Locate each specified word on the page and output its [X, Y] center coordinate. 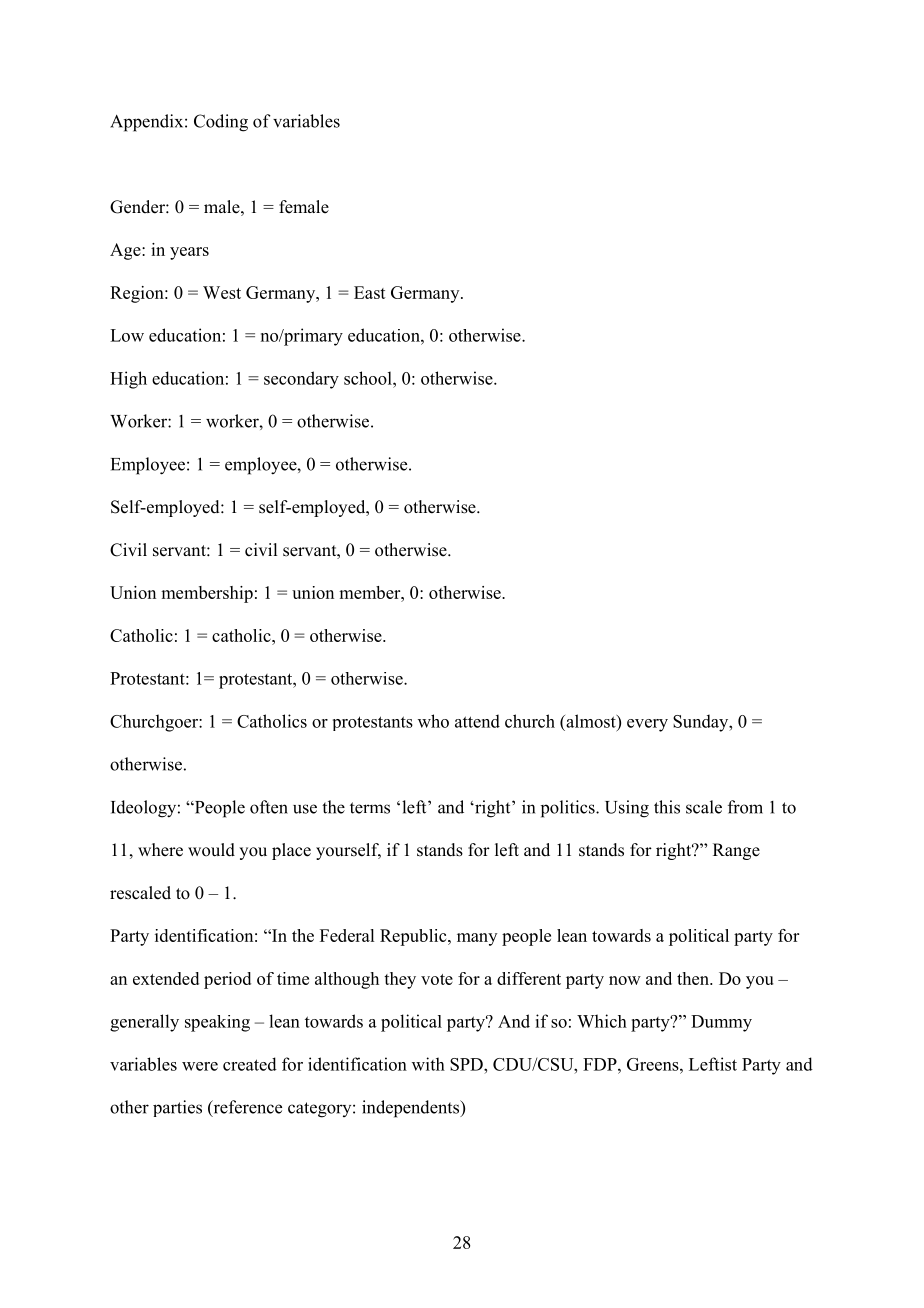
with [428, 1064]
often [269, 807]
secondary [301, 380]
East [370, 292]
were [200, 1066]
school [369, 378]
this [667, 807]
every [647, 725]
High [128, 380]
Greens [654, 1064]
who [433, 721]
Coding [221, 123]
